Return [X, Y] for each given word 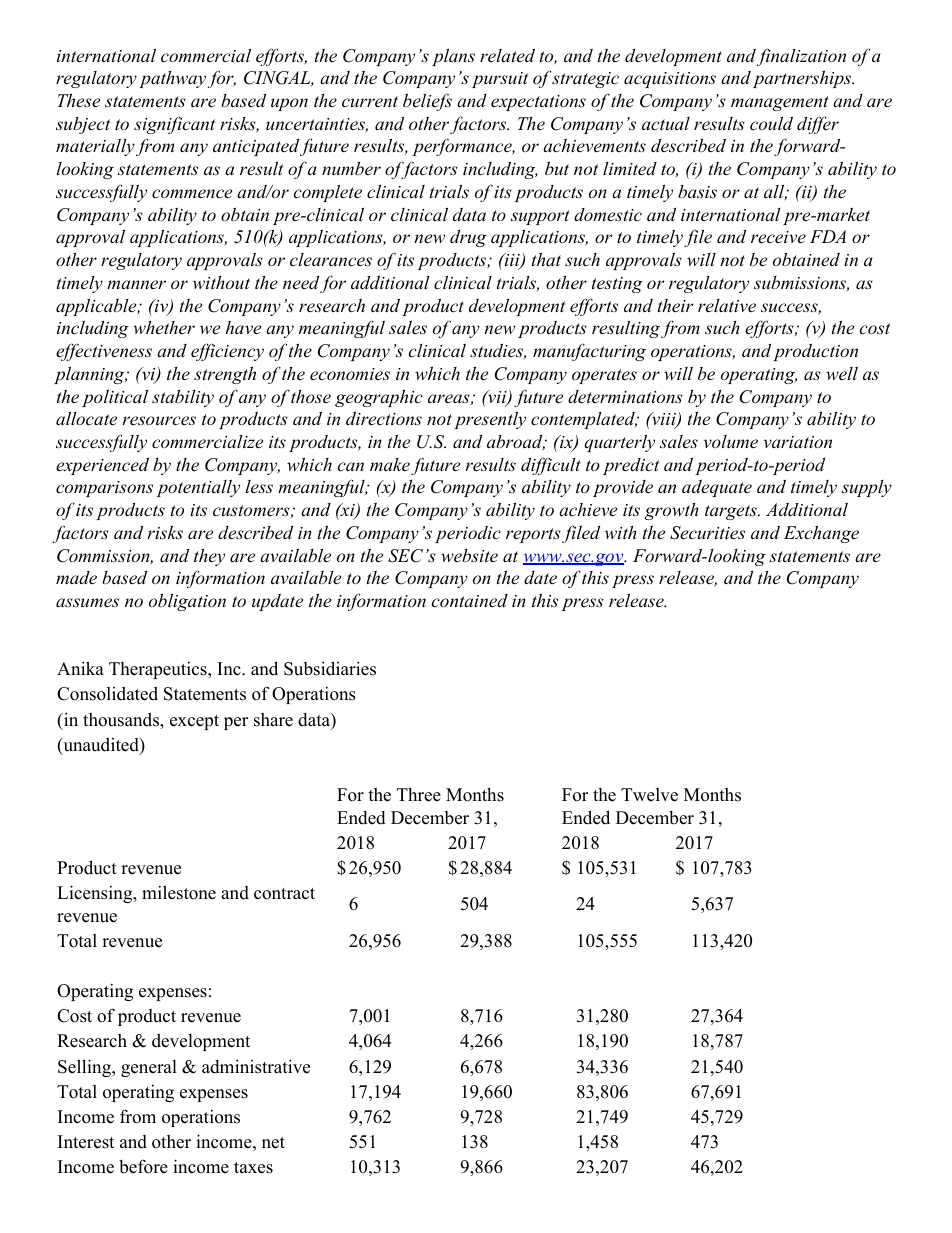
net [273, 1143]
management [780, 103]
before [143, 1166]
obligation [187, 602]
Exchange [821, 534]
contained [469, 600]
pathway [172, 79]
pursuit [500, 80]
